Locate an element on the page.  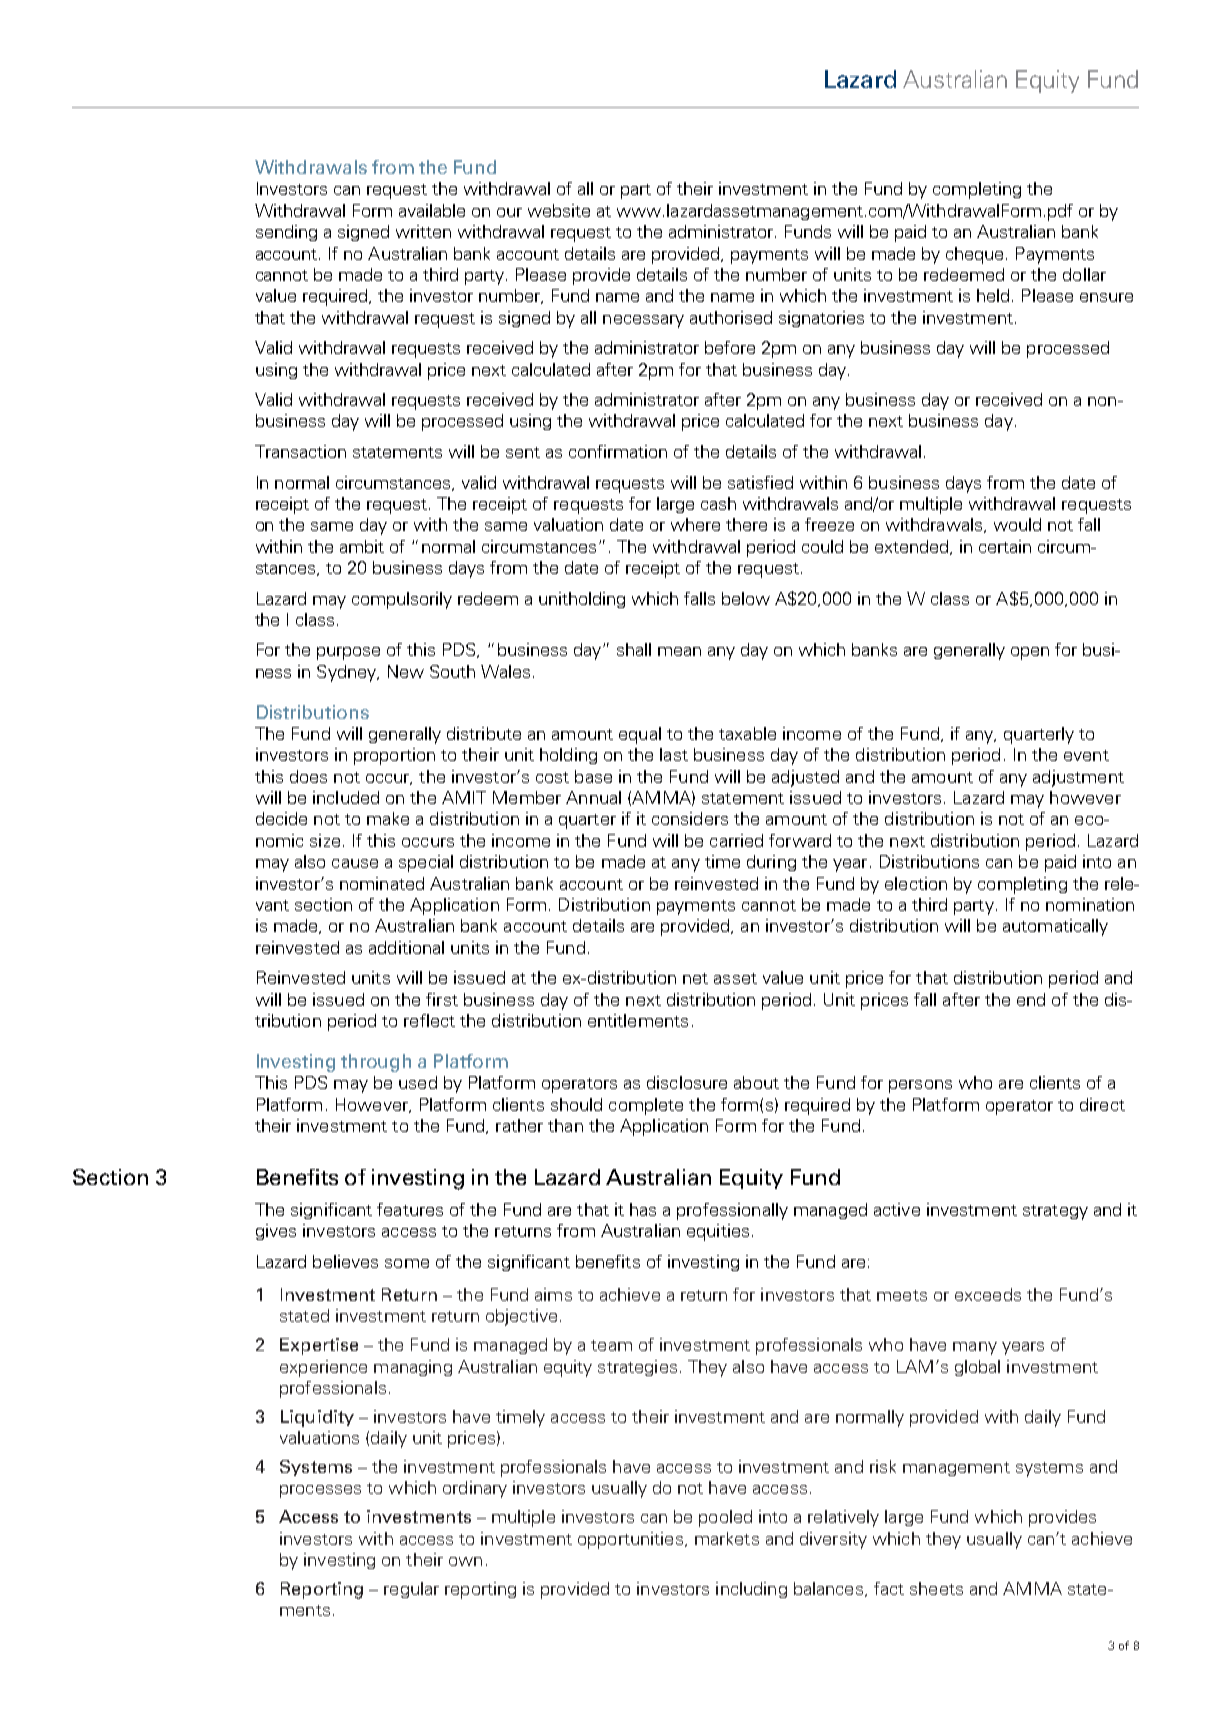
regular is located at coordinates (411, 1590).
